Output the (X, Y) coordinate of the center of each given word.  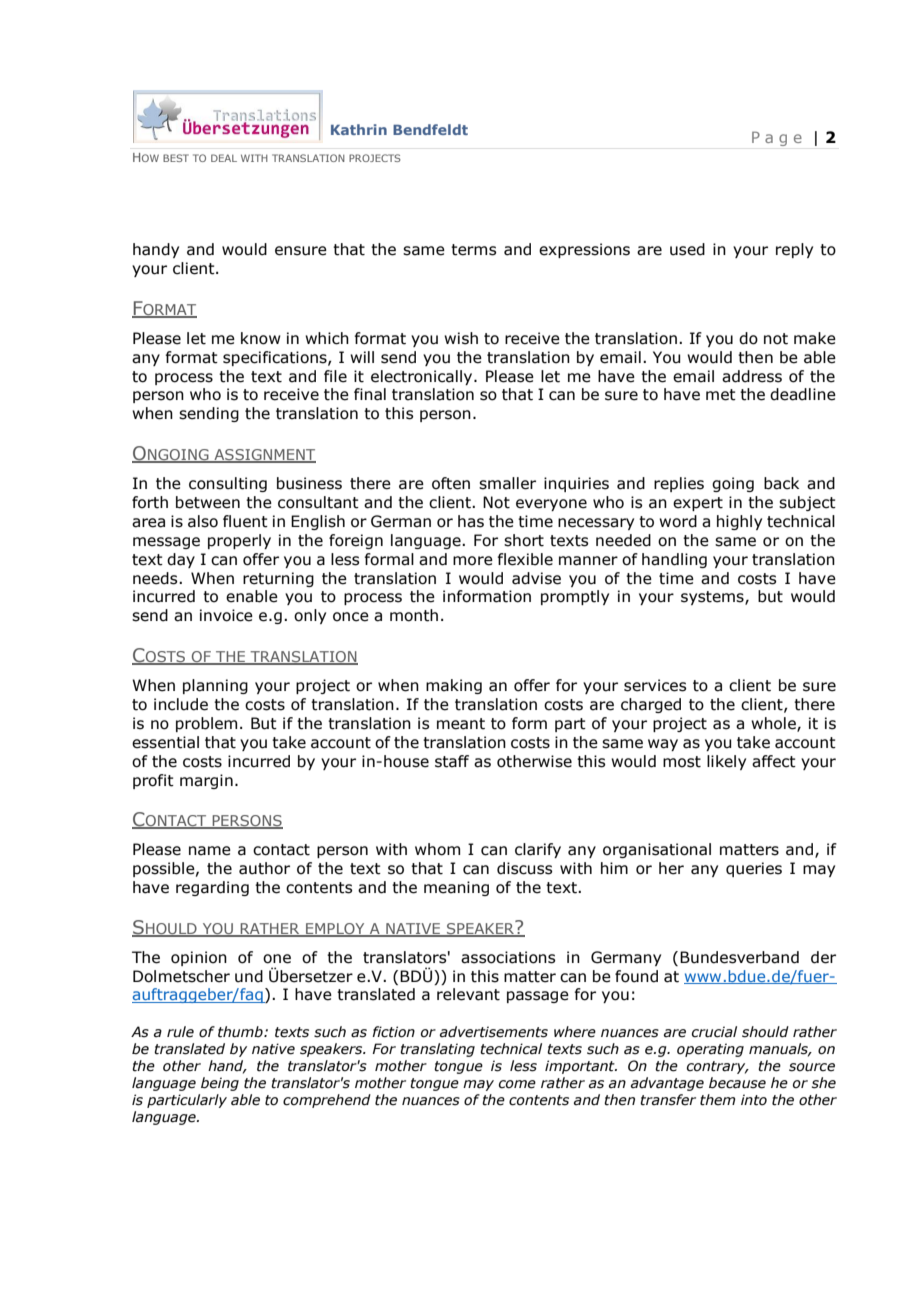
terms (473, 250)
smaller (507, 483)
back (781, 483)
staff (452, 761)
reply (794, 250)
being (220, 1084)
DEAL (224, 158)
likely (726, 762)
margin (206, 781)
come (517, 1084)
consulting (228, 484)
